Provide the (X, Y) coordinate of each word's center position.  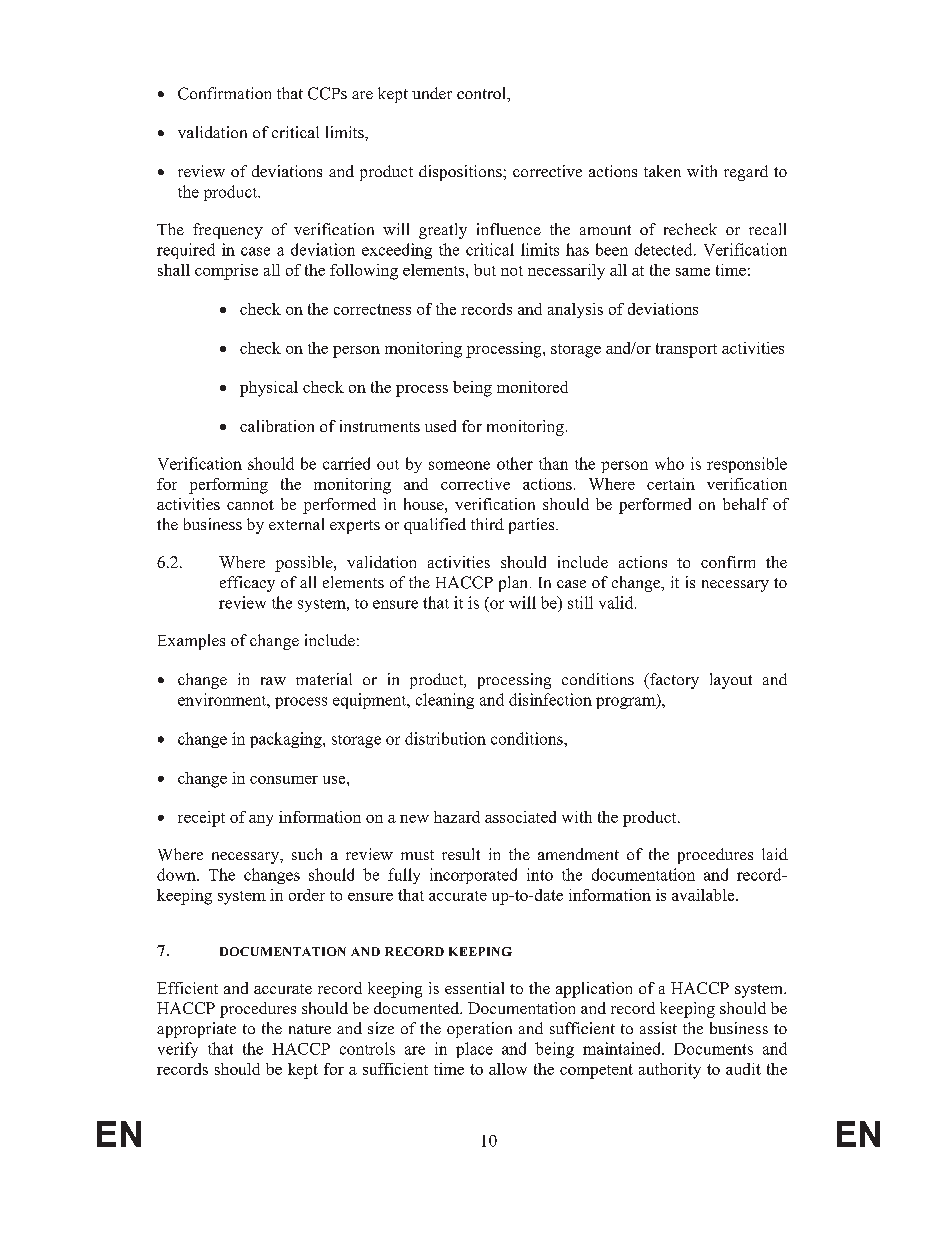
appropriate (196, 1030)
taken (662, 171)
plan (515, 584)
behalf (745, 504)
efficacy (247, 584)
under (432, 93)
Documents (713, 1049)
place (474, 1050)
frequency (228, 231)
